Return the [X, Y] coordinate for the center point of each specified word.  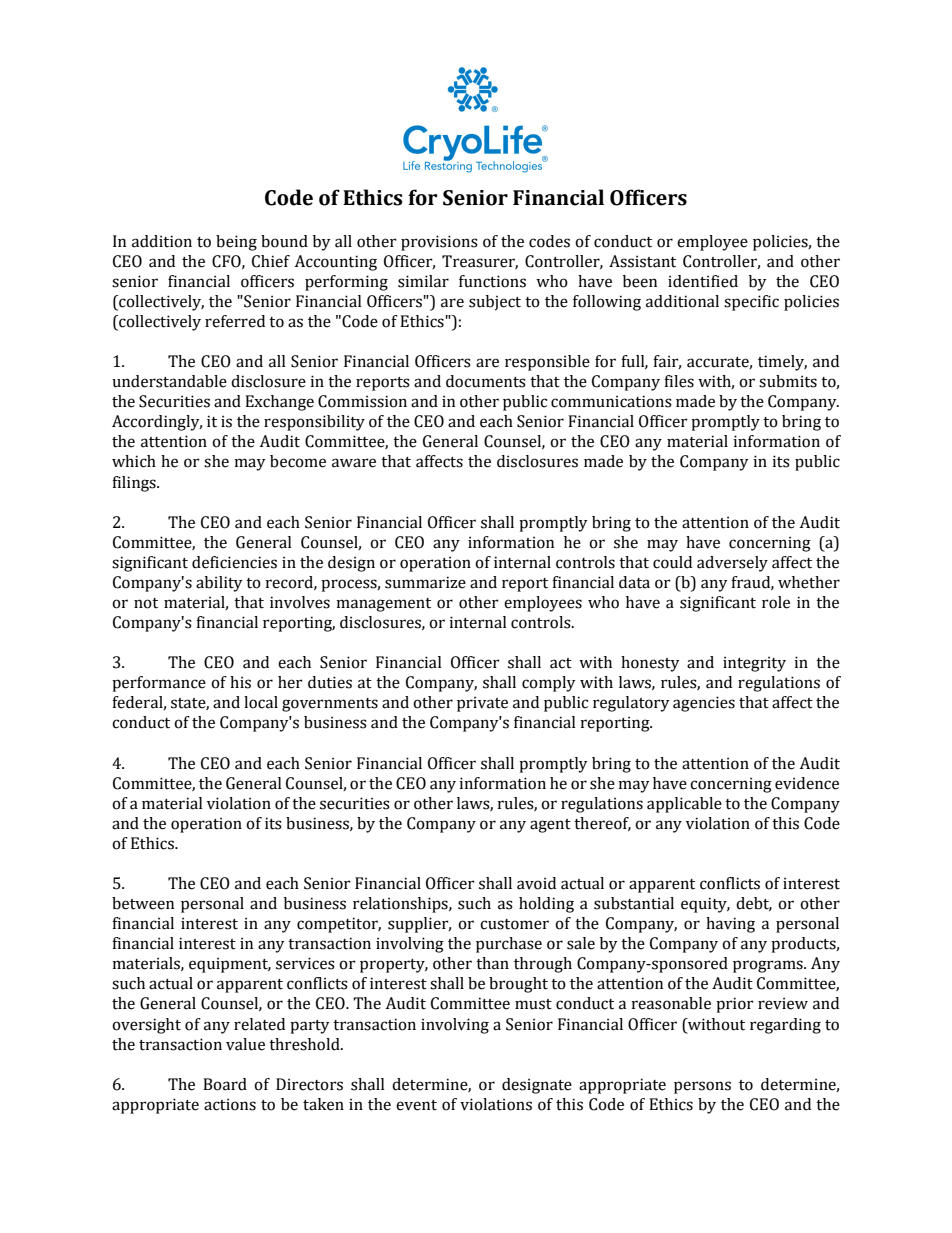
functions [492, 281]
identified [703, 281]
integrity [754, 664]
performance [159, 684]
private [482, 704]
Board [225, 1084]
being [236, 243]
